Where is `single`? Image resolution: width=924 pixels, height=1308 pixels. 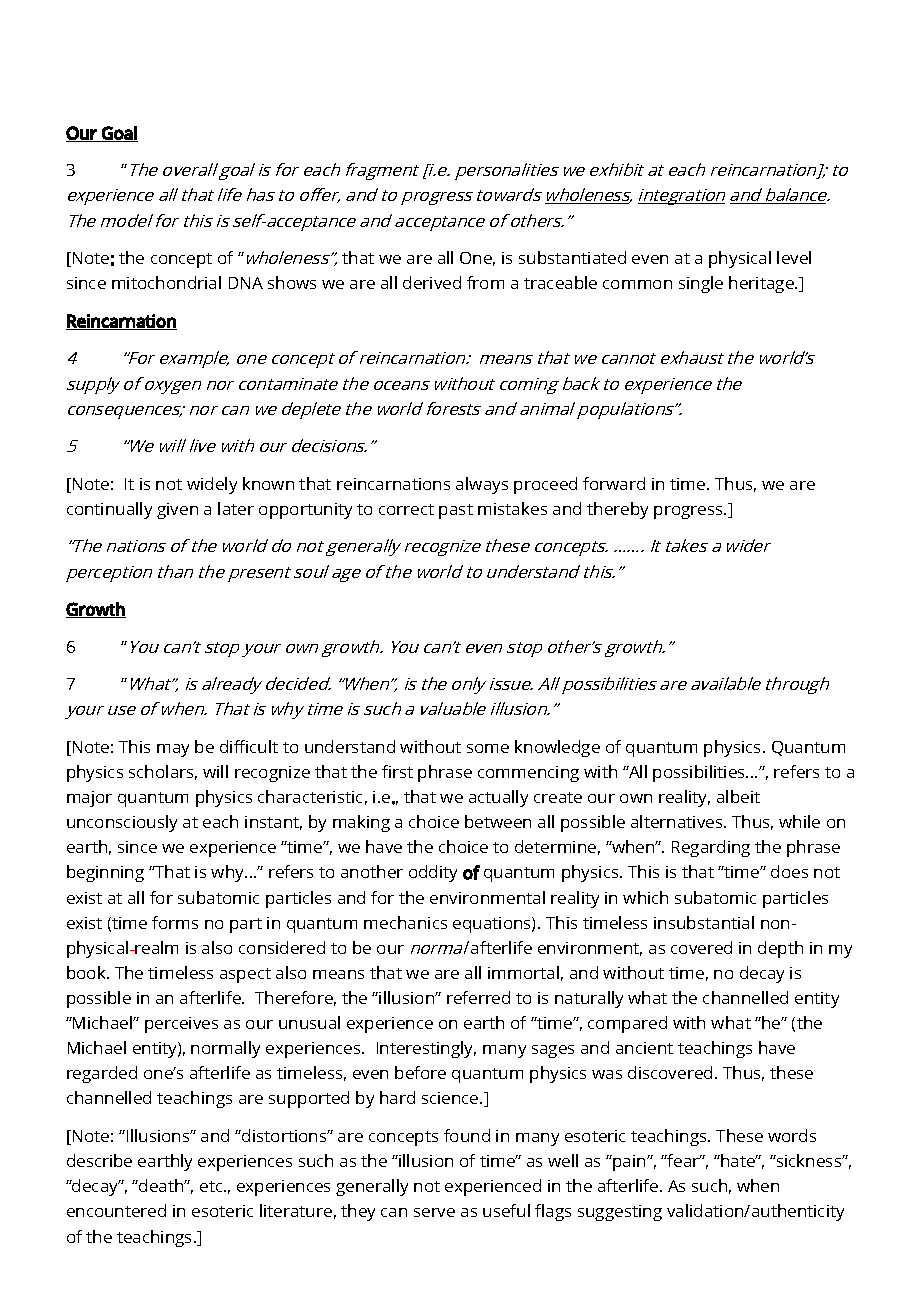 single is located at coordinates (701, 284).
